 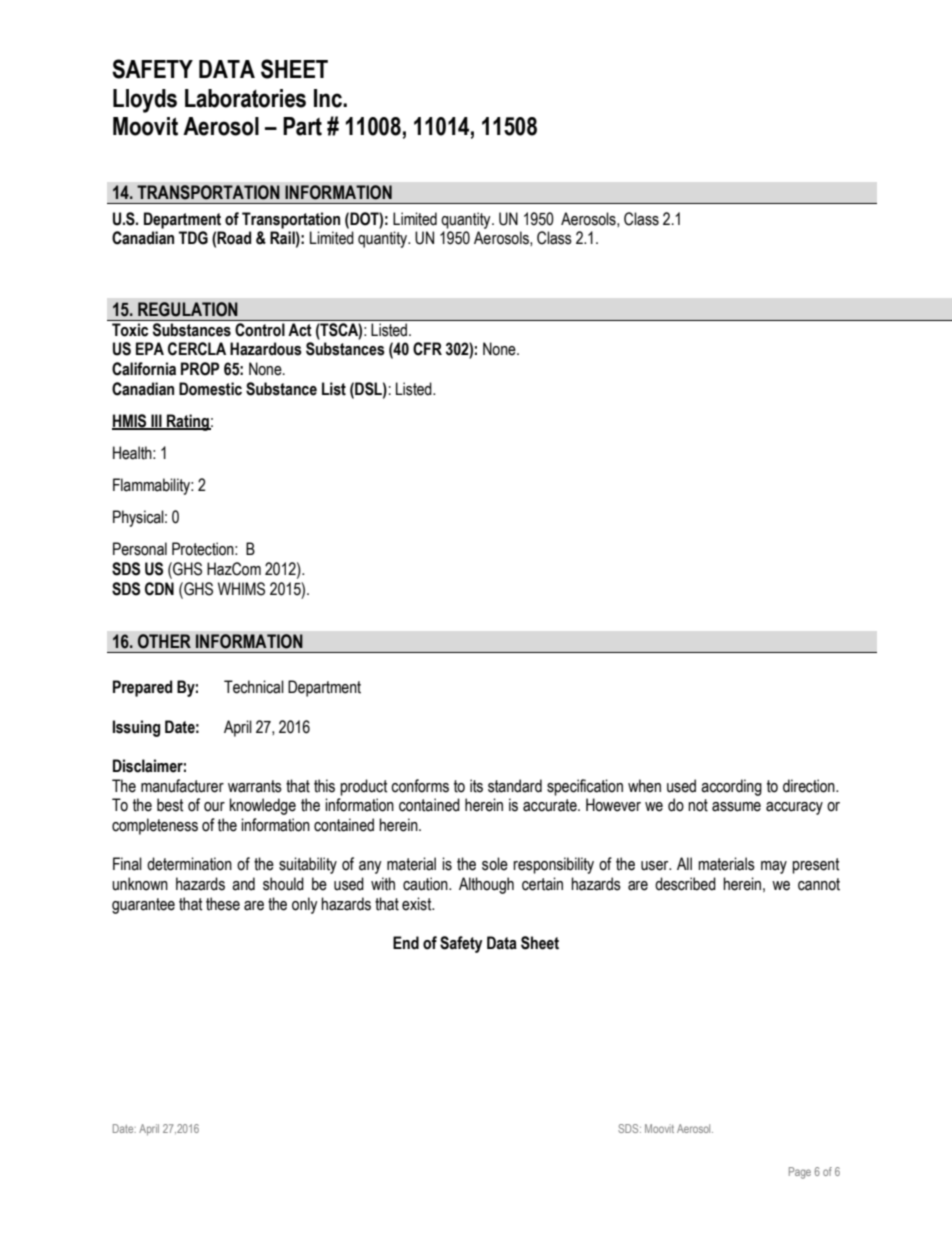 I want to click on assume, so click(x=736, y=807).
